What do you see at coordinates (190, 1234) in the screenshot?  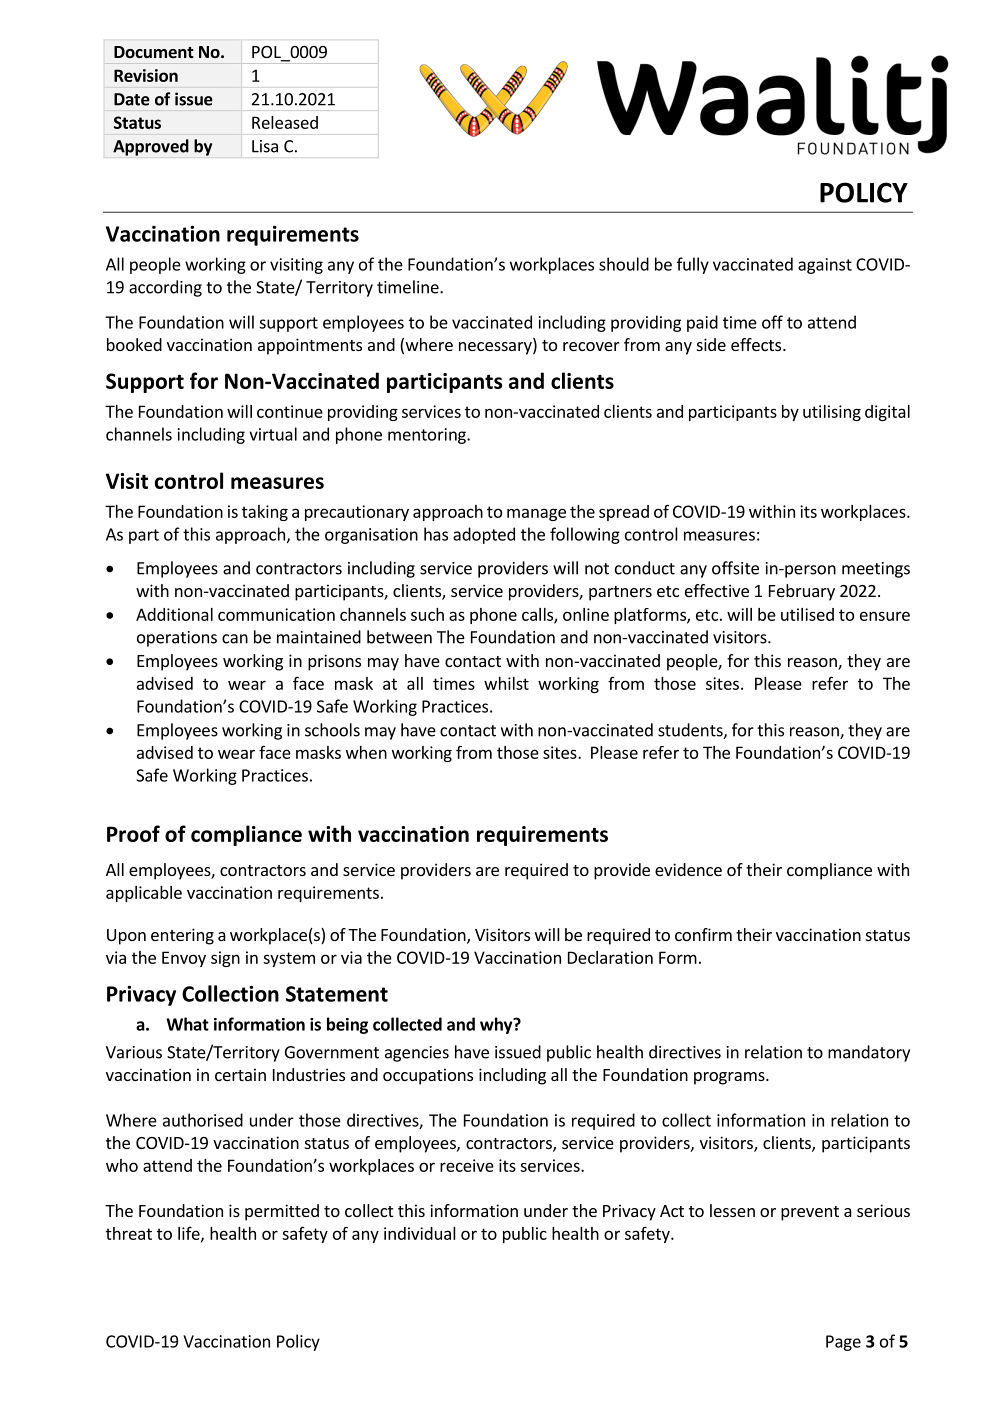 I see `life` at bounding box center [190, 1234].
